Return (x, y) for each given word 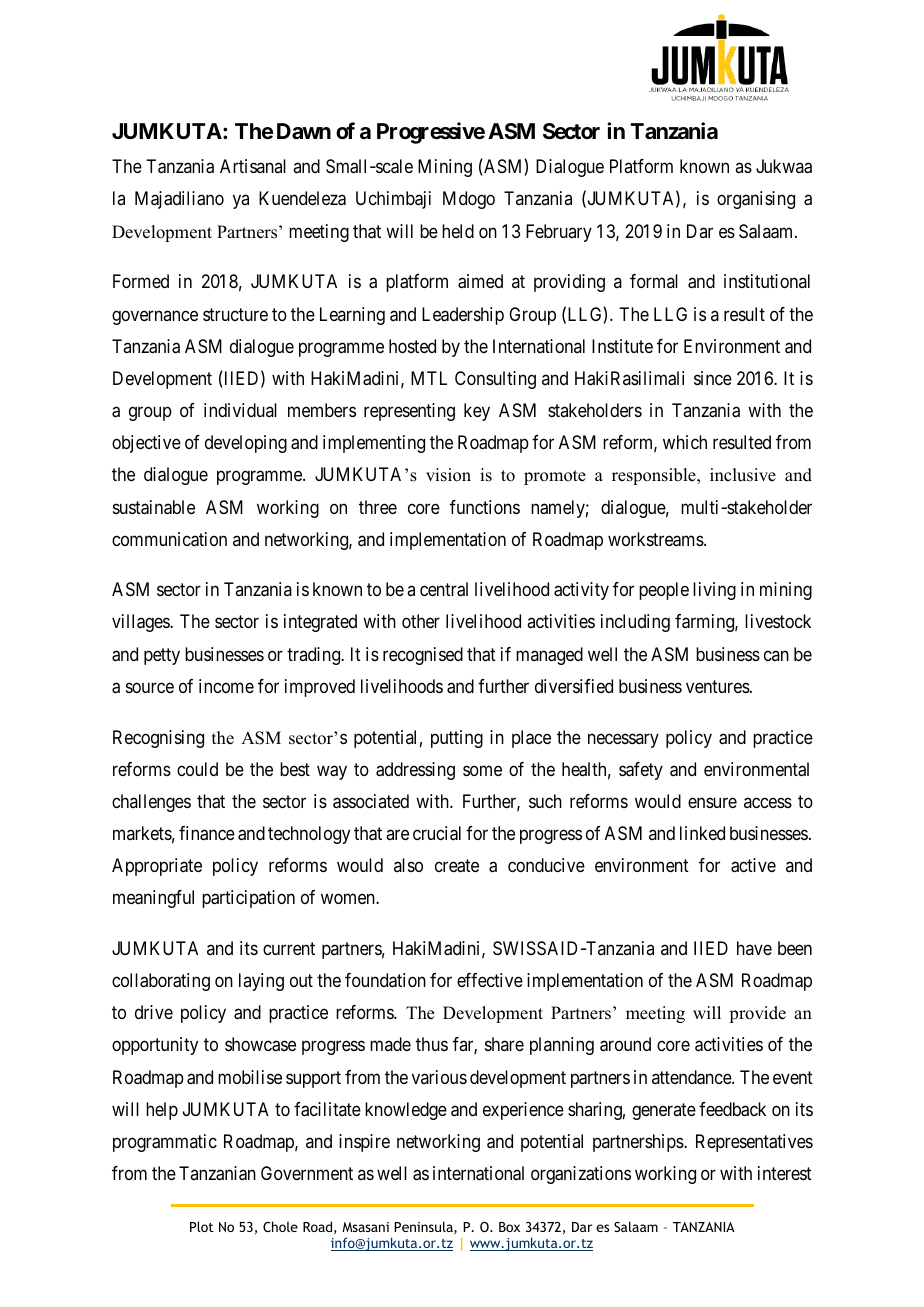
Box (509, 1227)
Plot (202, 1226)
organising (756, 200)
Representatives (754, 1143)
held (458, 231)
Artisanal (253, 166)
